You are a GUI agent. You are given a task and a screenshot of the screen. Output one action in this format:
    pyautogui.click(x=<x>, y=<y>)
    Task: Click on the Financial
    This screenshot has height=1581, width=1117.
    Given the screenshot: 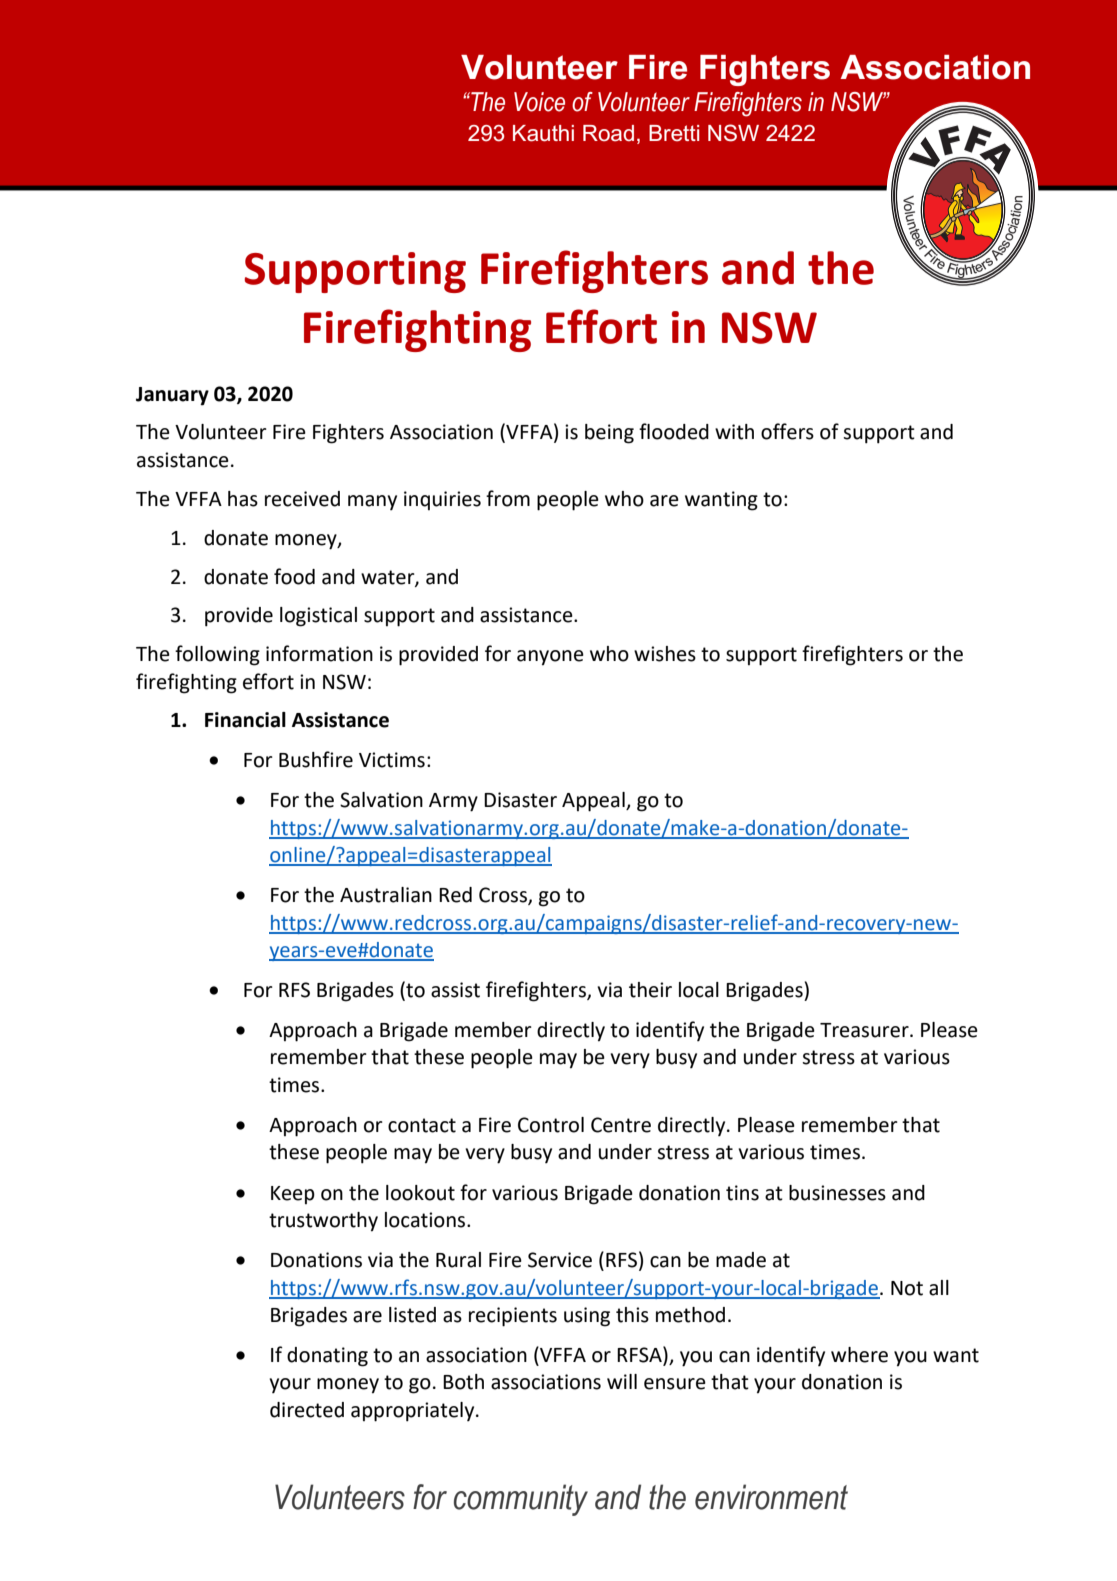 What is the action you would take?
    pyautogui.click(x=245, y=720)
